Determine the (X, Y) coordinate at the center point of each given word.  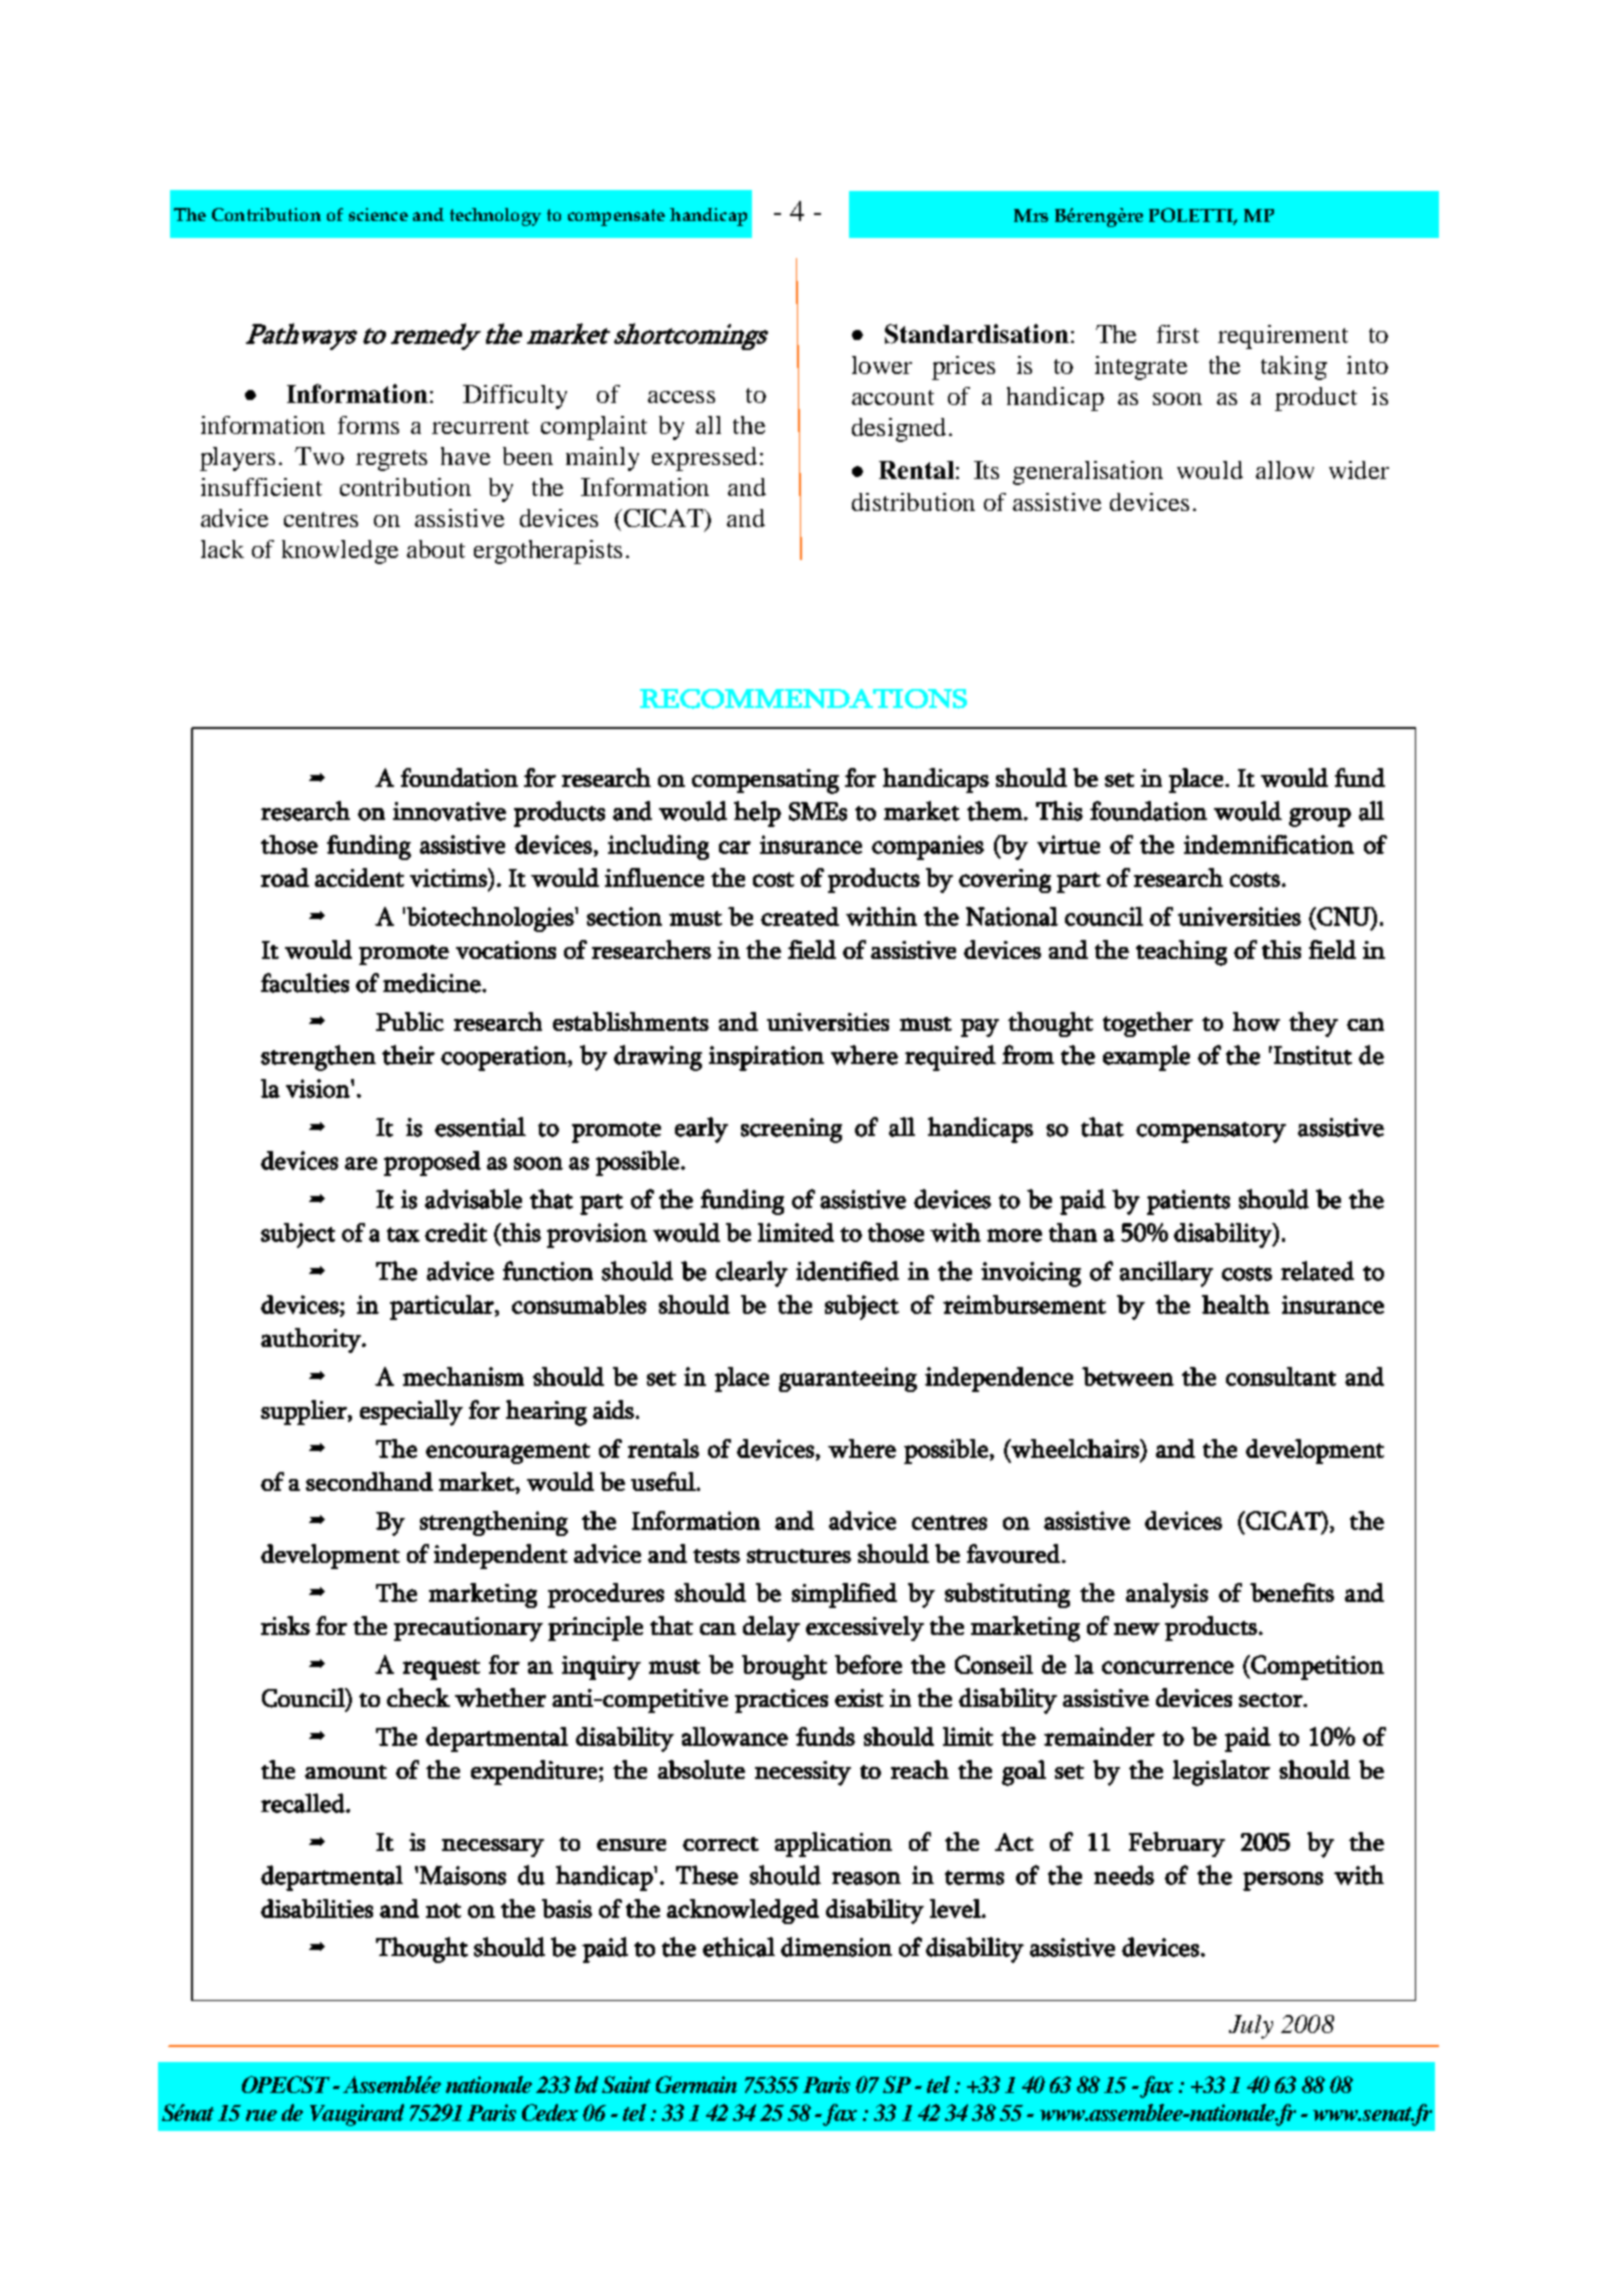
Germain (696, 2084)
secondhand (369, 1481)
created (800, 916)
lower (882, 365)
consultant (1281, 1376)
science (378, 214)
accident (359, 877)
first (1178, 334)
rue (261, 2115)
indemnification (1269, 844)
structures (799, 1556)
